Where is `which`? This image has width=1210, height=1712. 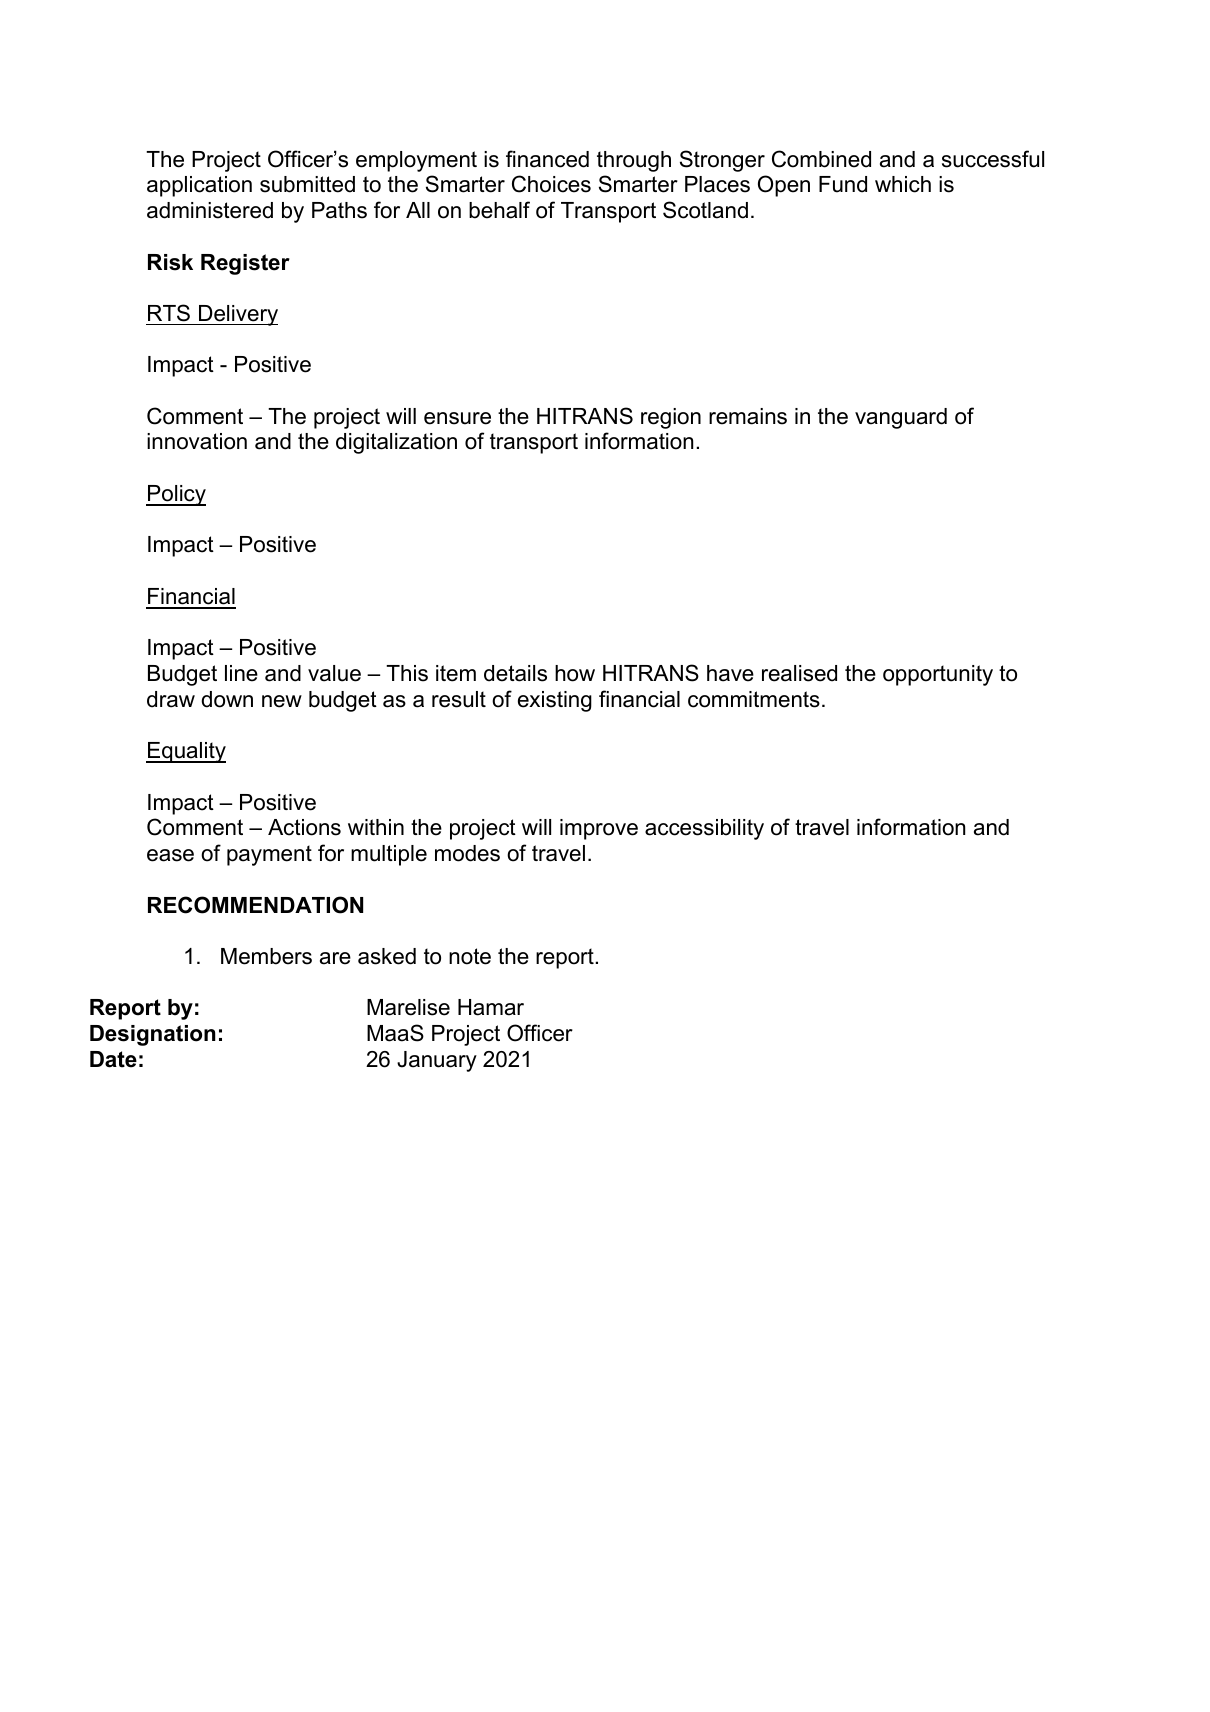
which is located at coordinates (903, 184).
